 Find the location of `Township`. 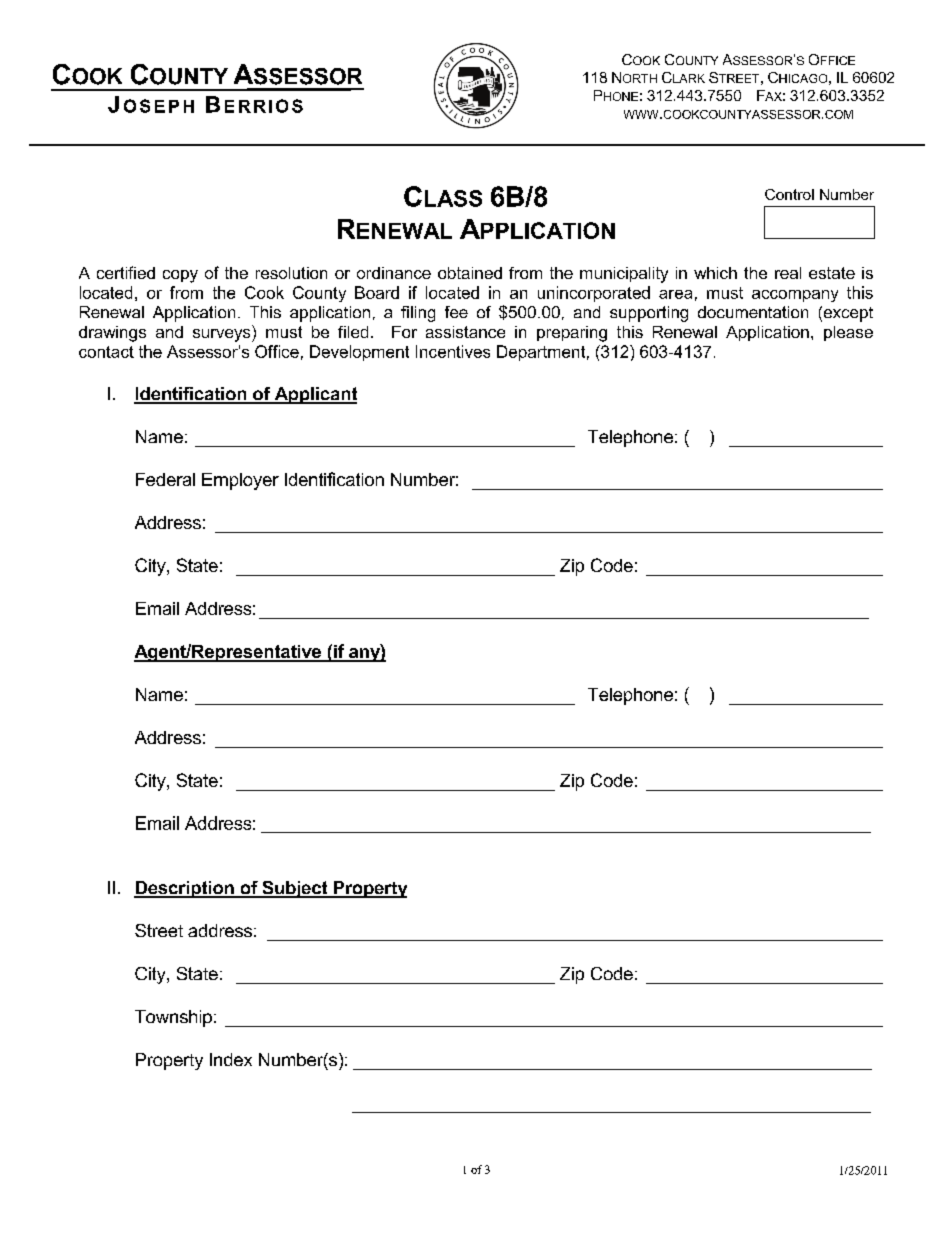

Township is located at coordinates (173, 1018).
